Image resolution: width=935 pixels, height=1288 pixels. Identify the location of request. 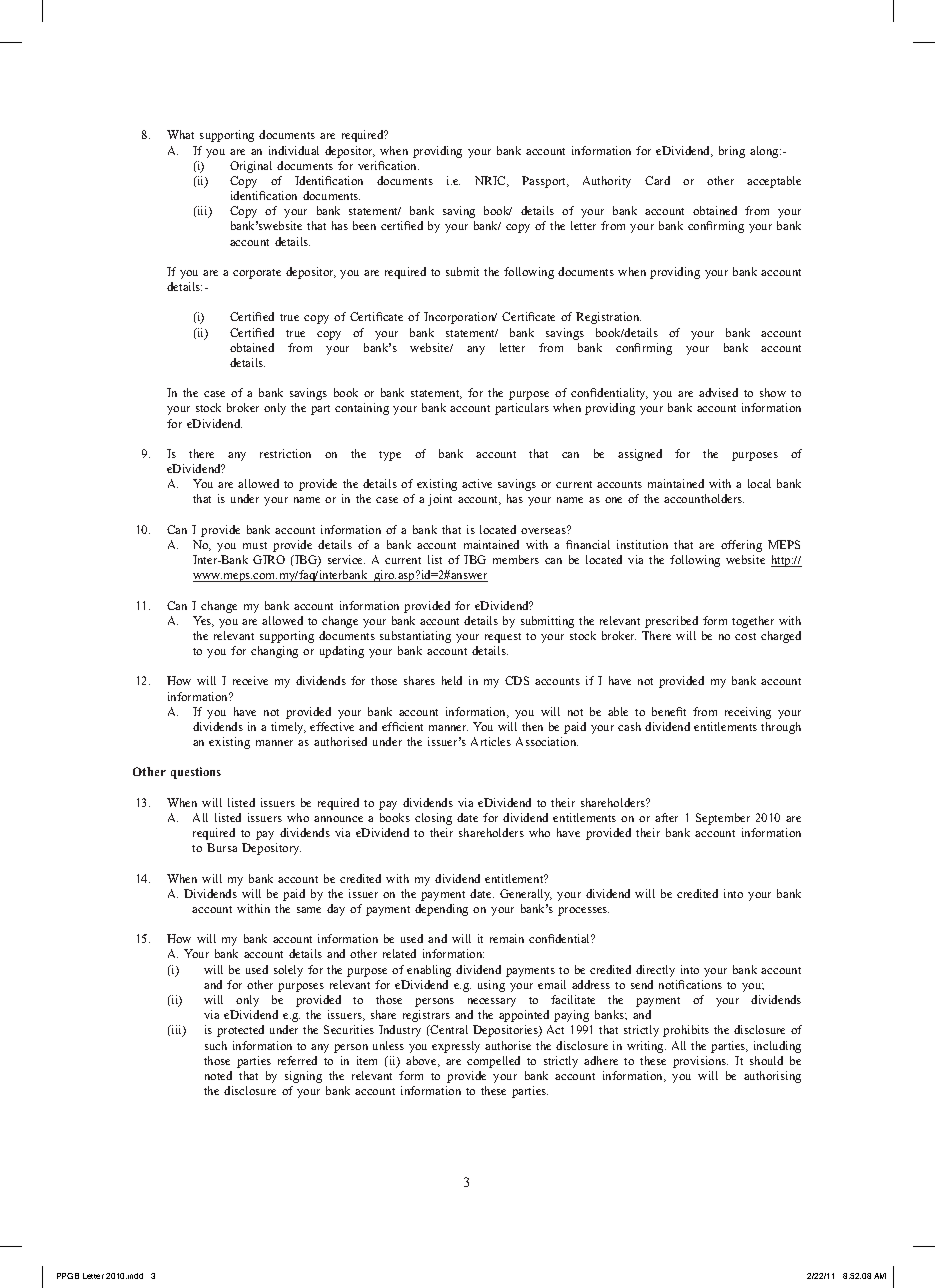
(503, 638).
